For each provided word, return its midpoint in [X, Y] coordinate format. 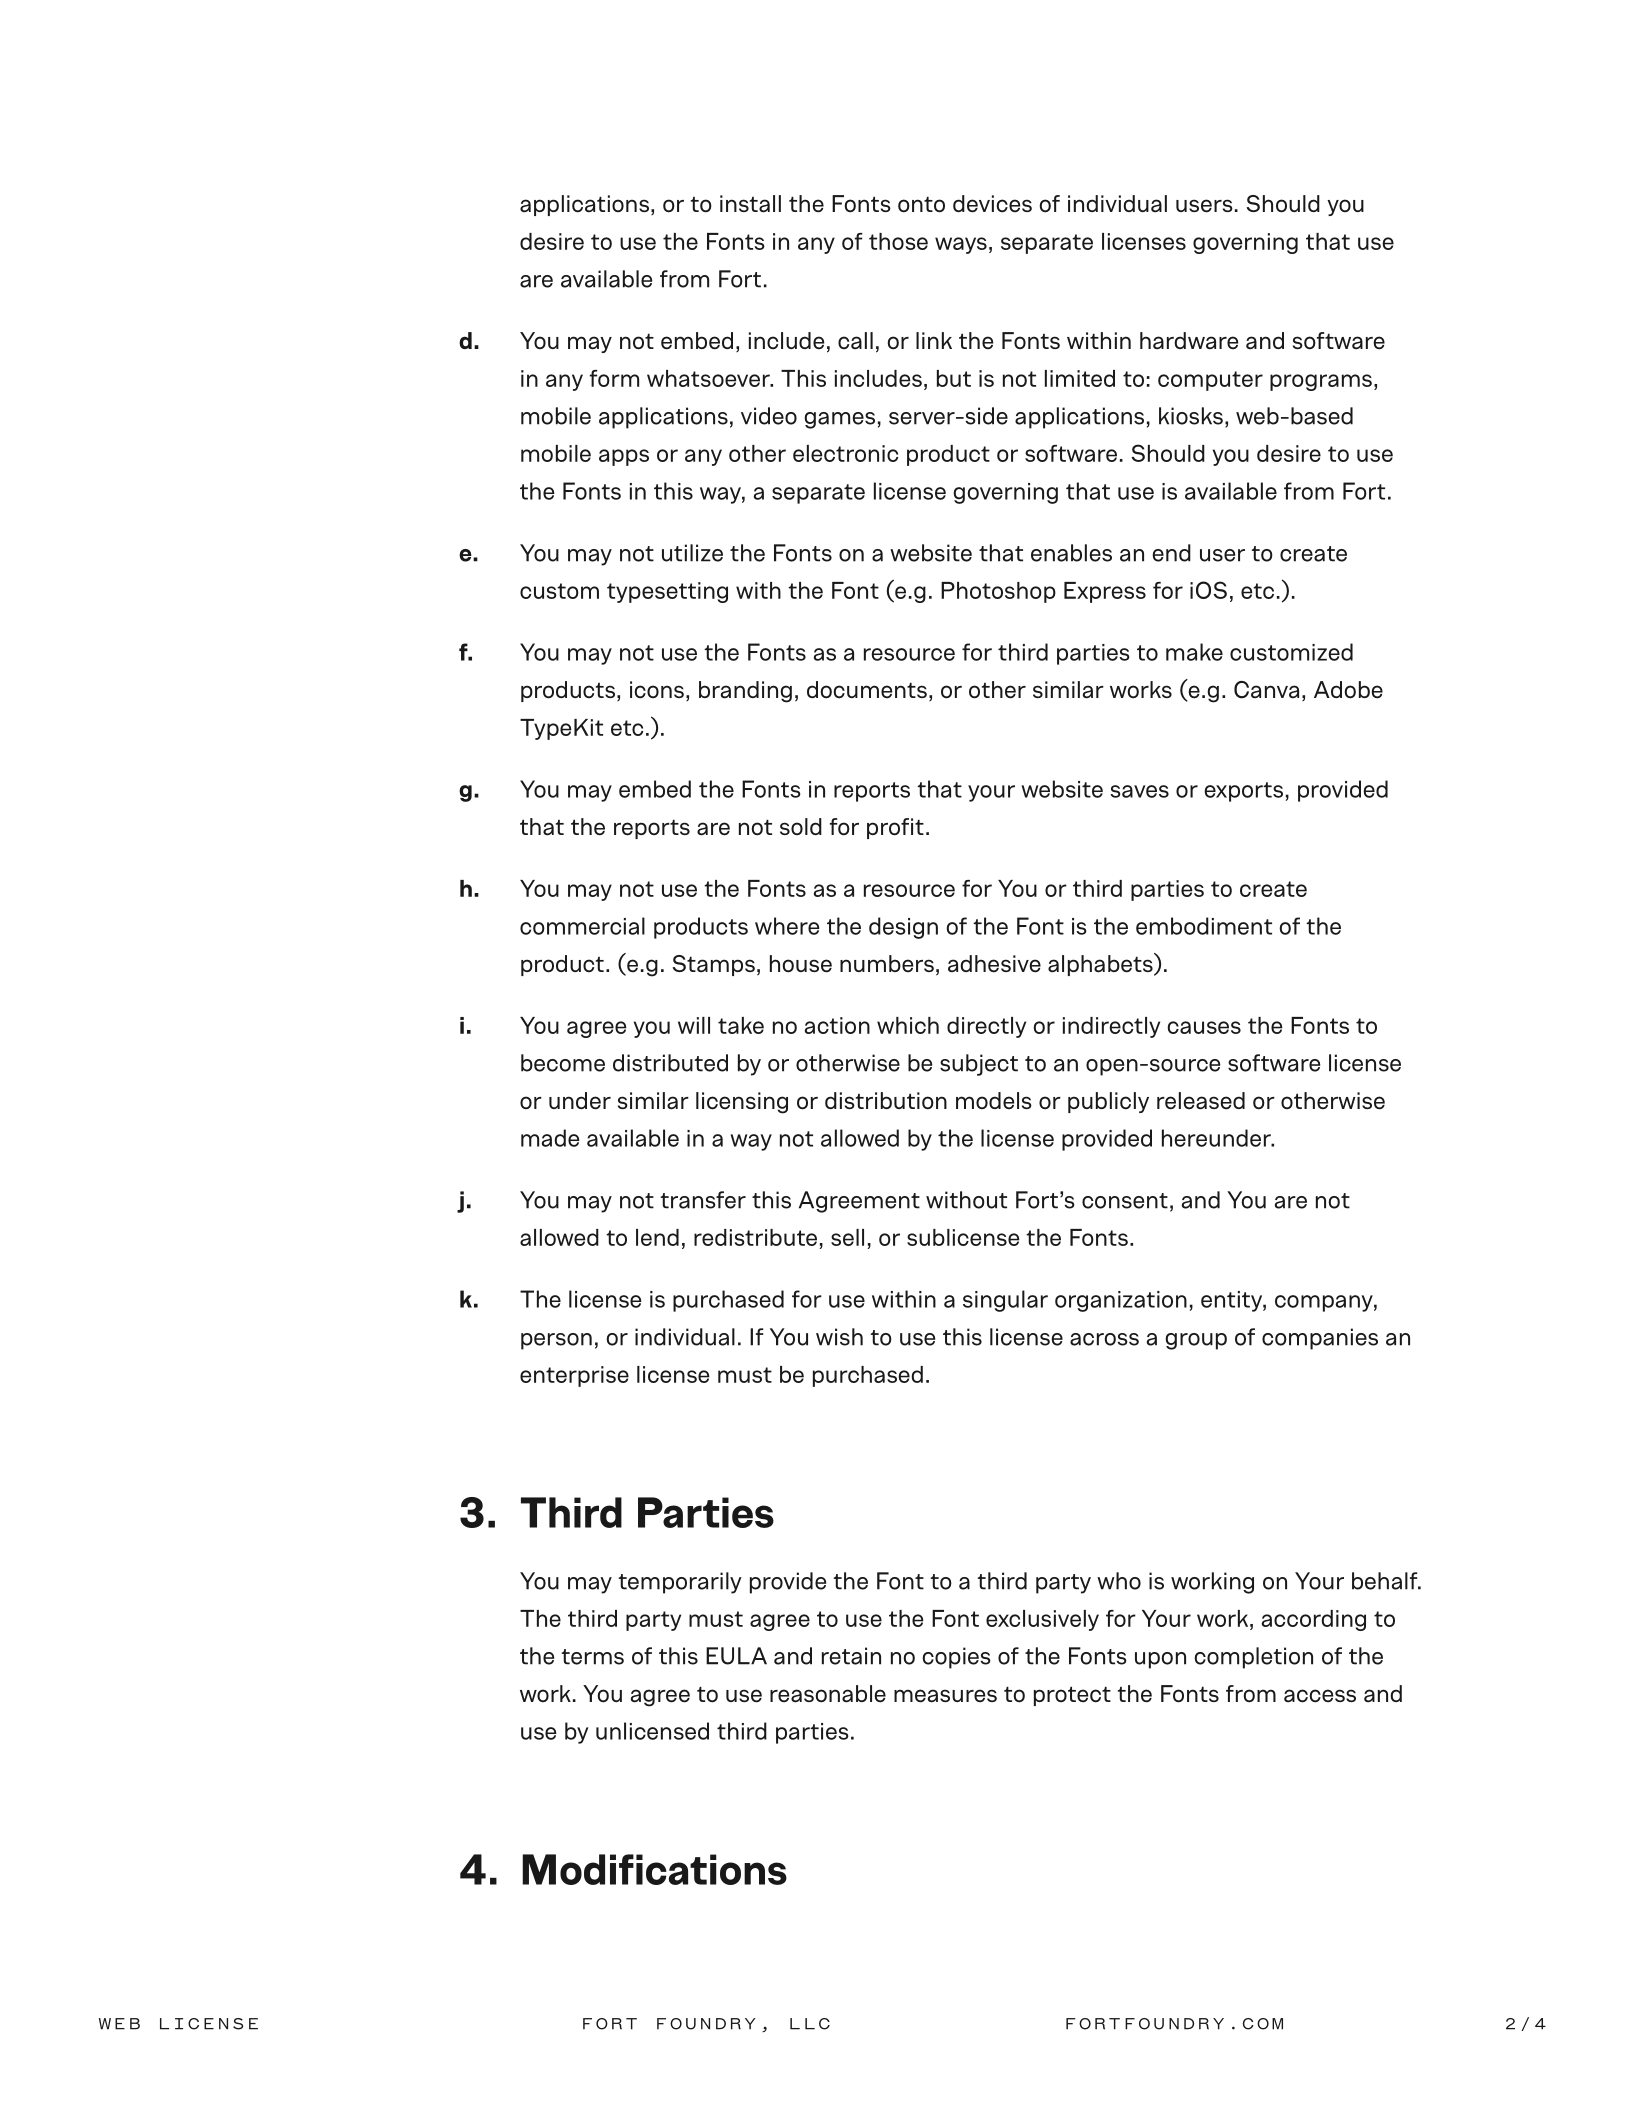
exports [1243, 792]
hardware [1189, 341]
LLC [810, 2024]
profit [895, 828]
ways [961, 245]
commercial [582, 926]
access [1320, 1696]
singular [1005, 1301]
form [614, 378]
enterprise [574, 1376]
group [1196, 1341]
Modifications [654, 1869]
